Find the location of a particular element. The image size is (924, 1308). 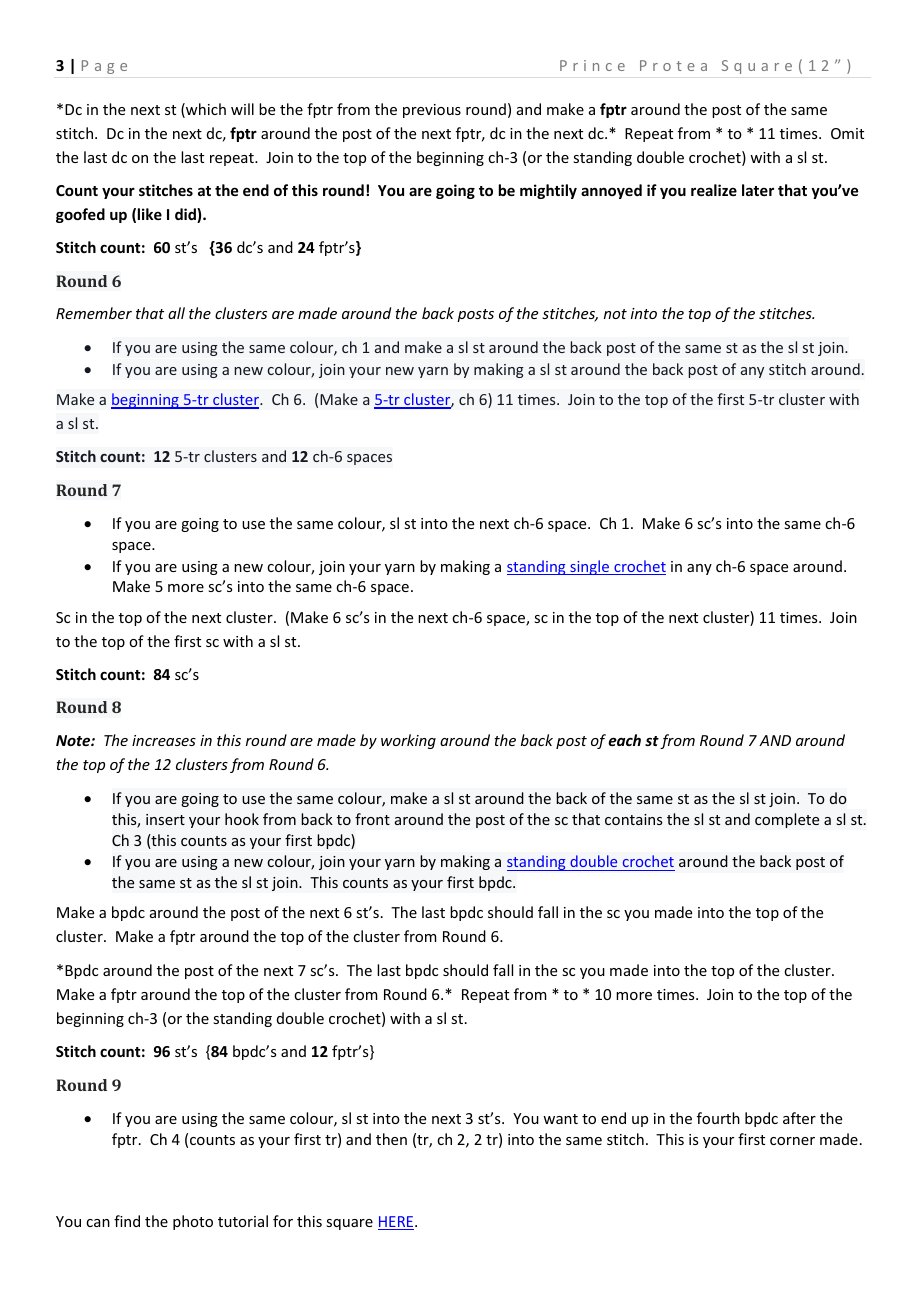

will is located at coordinates (242, 109).
